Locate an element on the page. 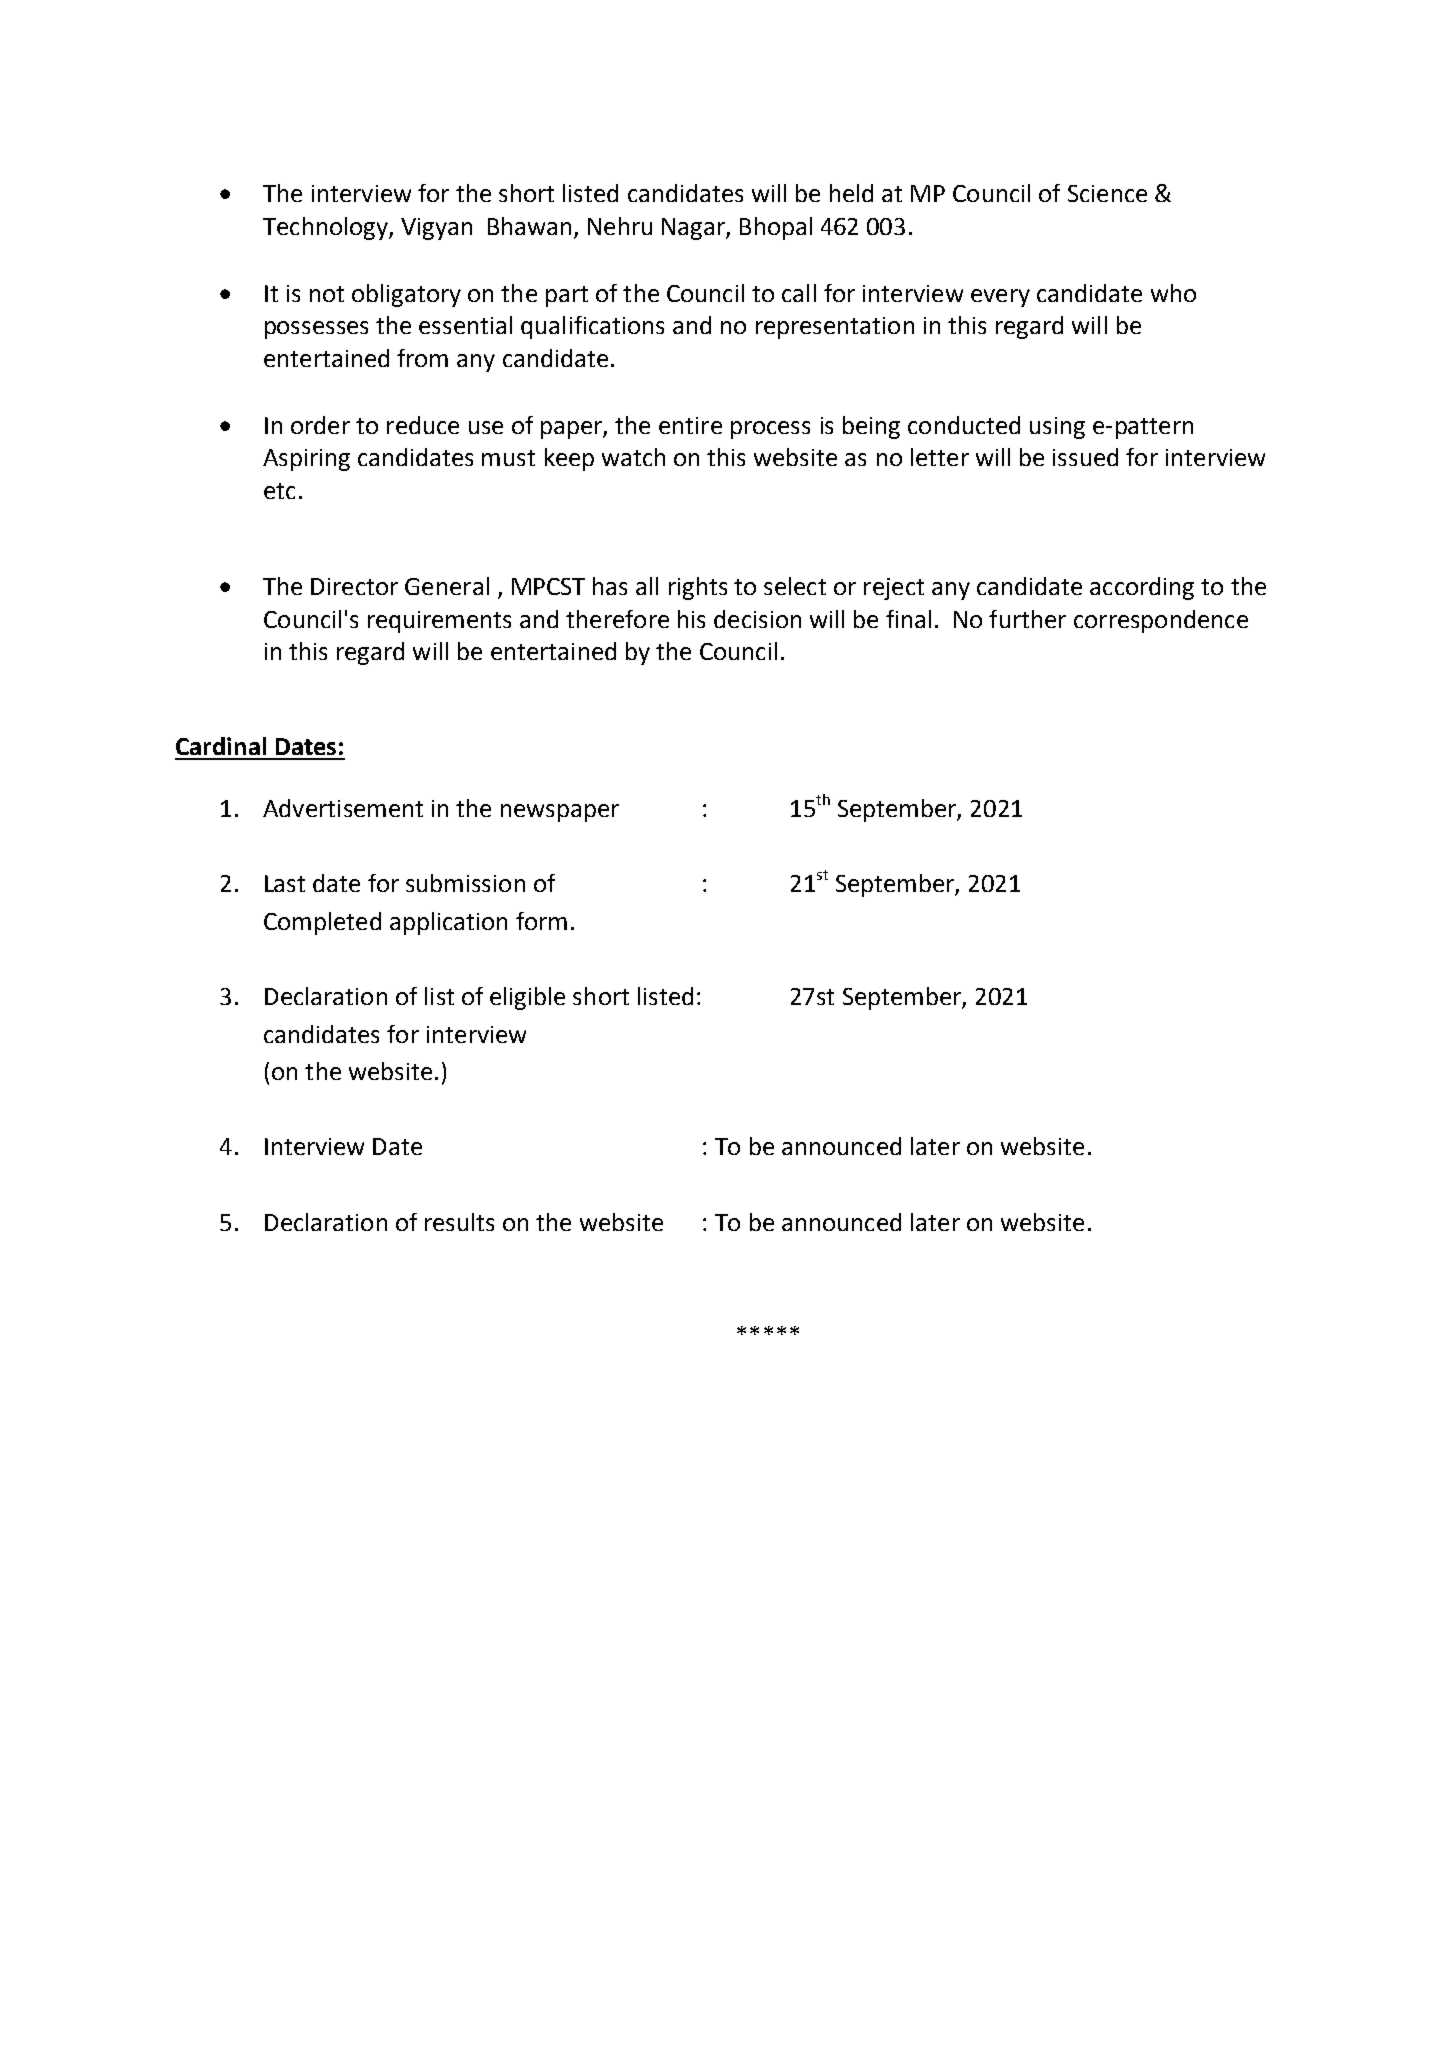 The width and height of the image is (1449, 2050). Technology is located at coordinates (326, 228).
